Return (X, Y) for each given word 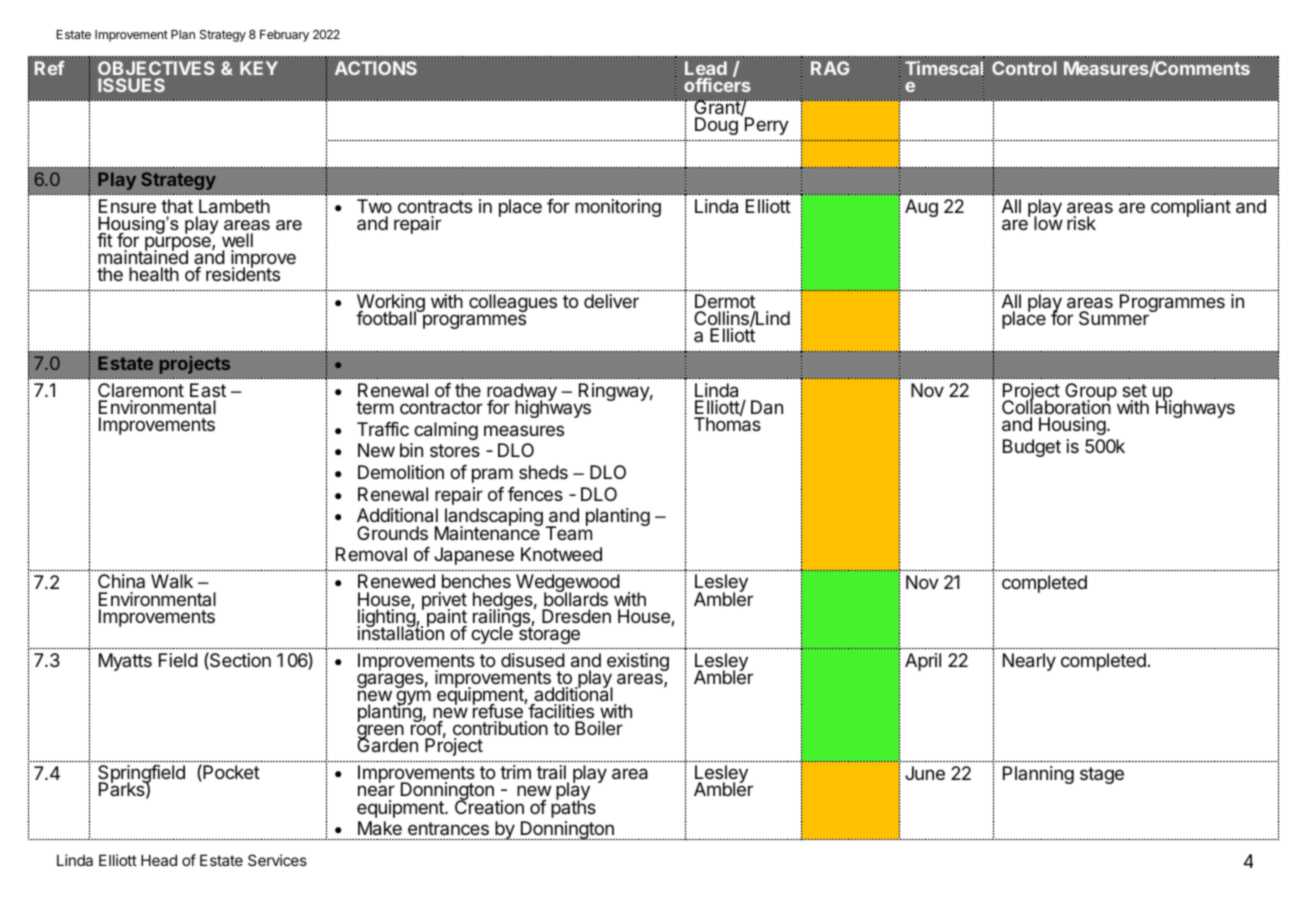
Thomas (727, 424)
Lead (706, 68)
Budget (1032, 448)
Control (1024, 68)
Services (277, 860)
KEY (259, 68)
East (208, 390)
